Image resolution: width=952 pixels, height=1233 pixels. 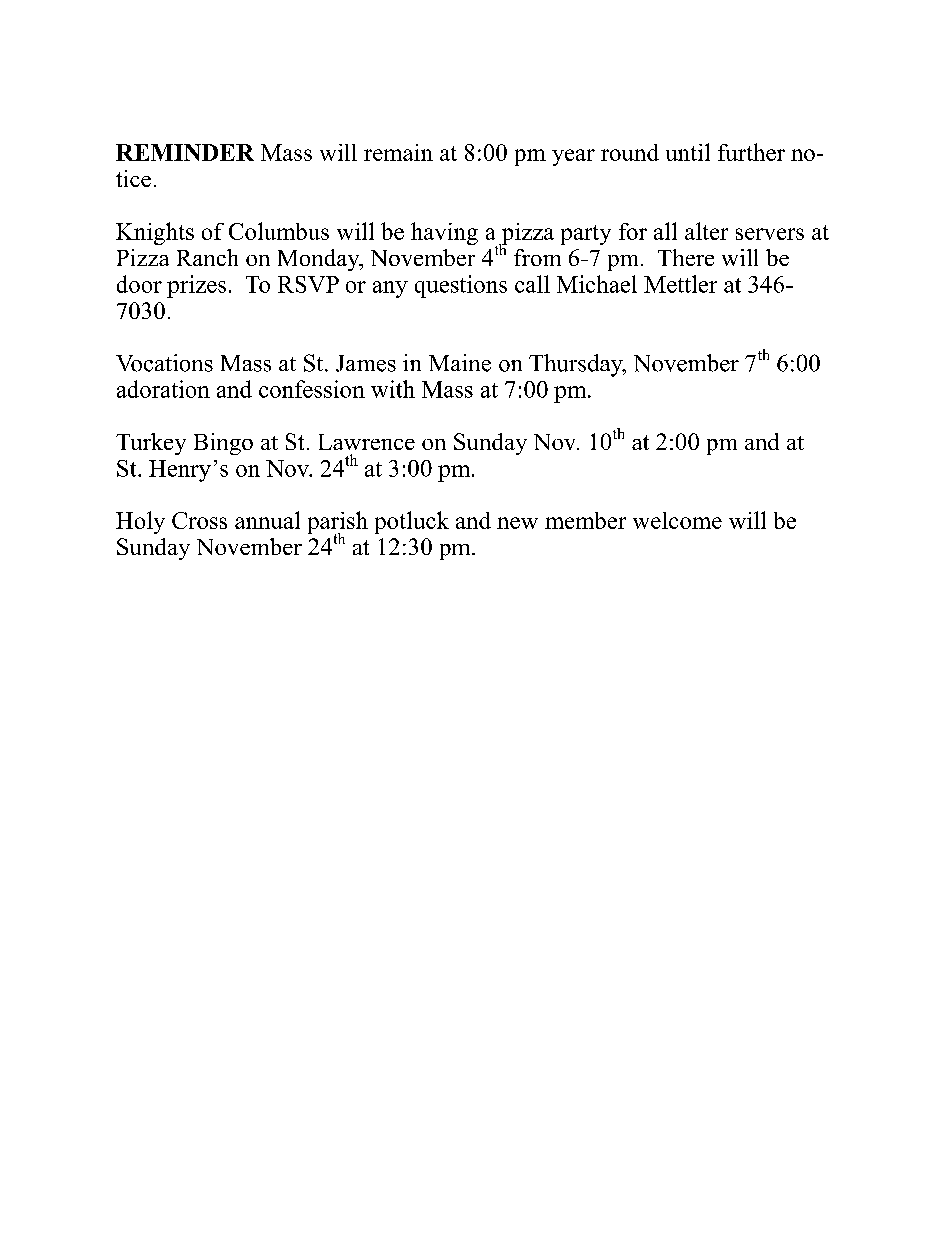 I want to click on having, so click(x=444, y=233).
